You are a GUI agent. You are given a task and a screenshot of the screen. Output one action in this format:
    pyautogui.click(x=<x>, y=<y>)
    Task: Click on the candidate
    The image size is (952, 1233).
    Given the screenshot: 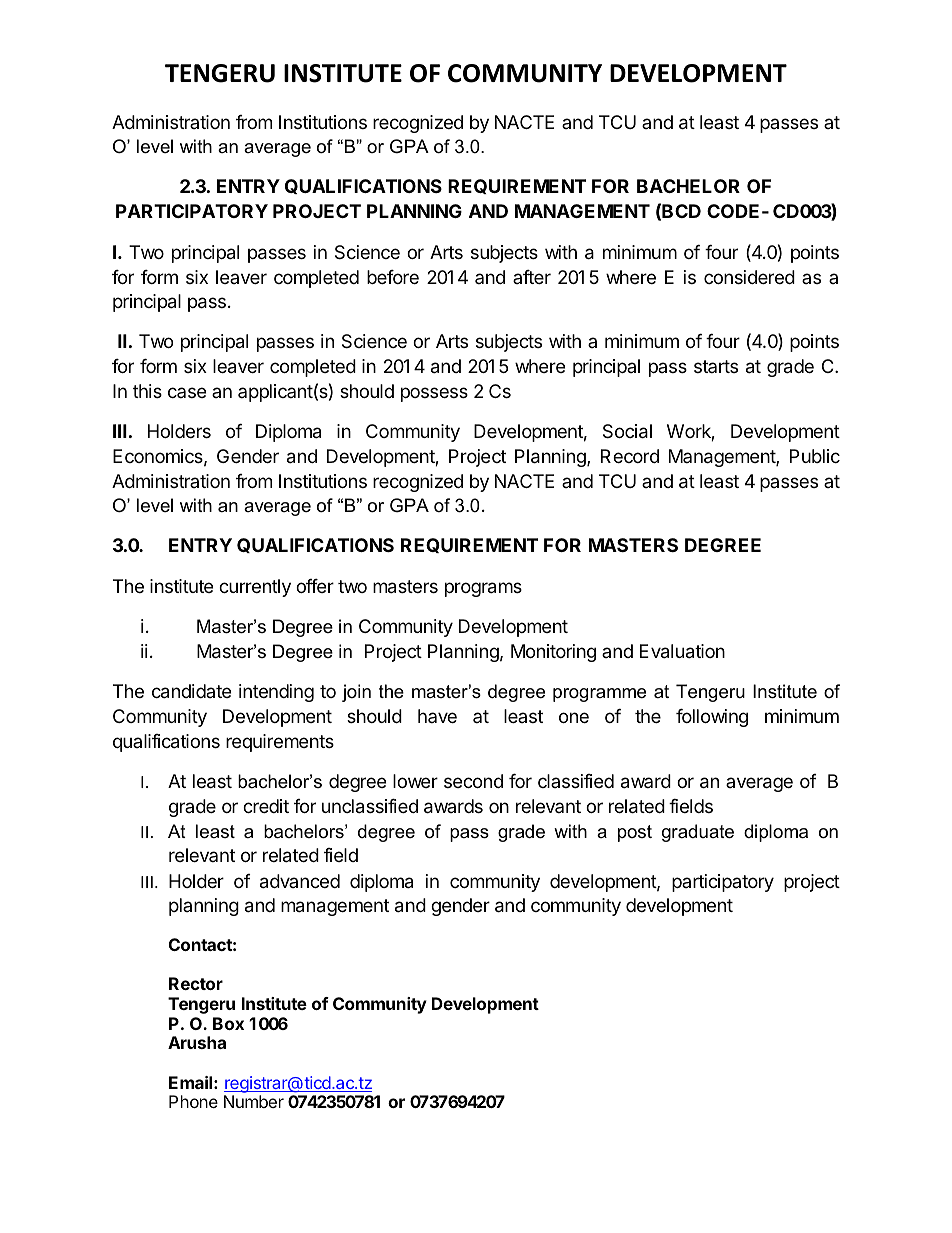 What is the action you would take?
    pyautogui.click(x=191, y=691)
